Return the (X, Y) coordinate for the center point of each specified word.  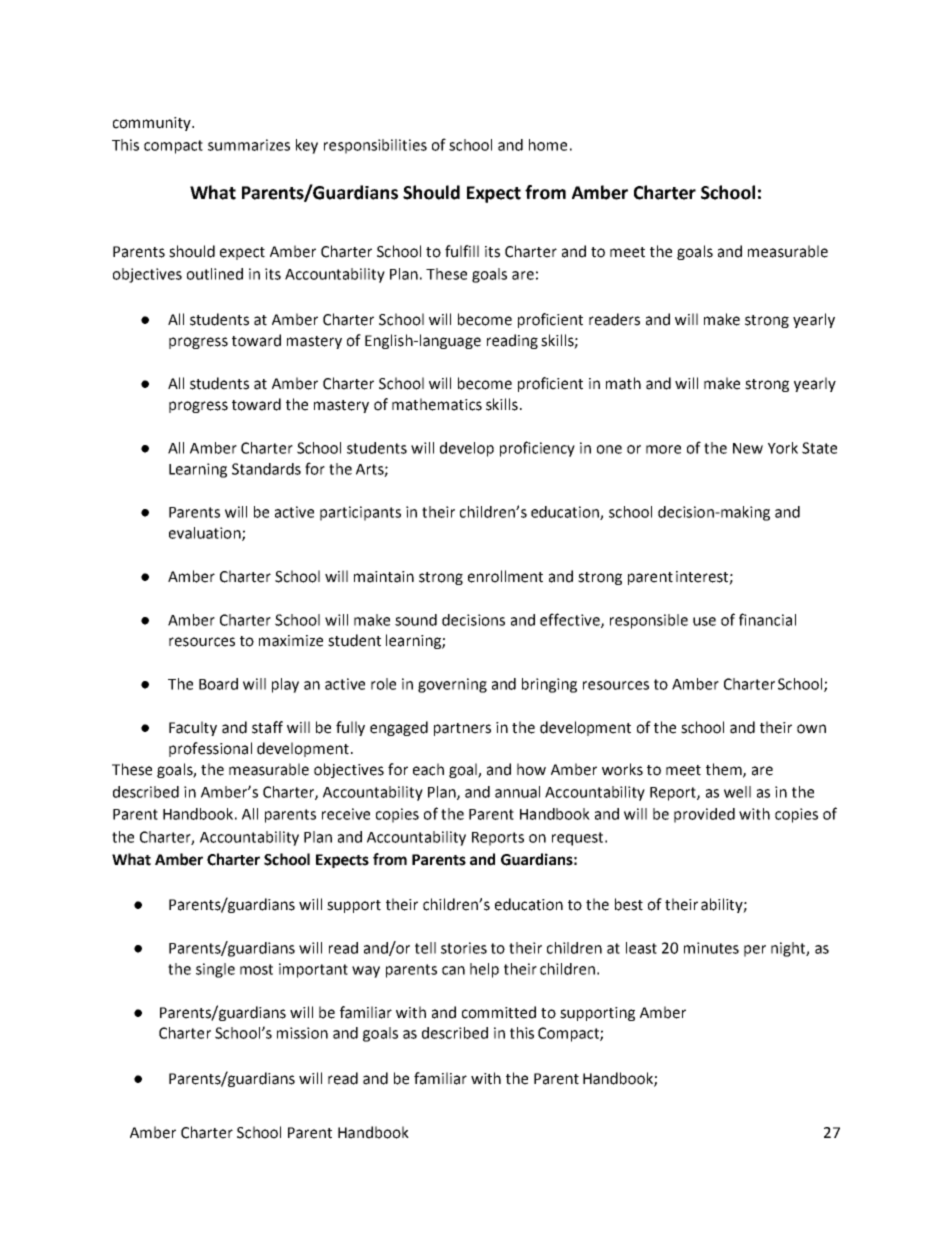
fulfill (462, 251)
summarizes (249, 145)
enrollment (505, 576)
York (783, 448)
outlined (215, 274)
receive (346, 814)
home (548, 145)
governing (452, 685)
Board (218, 684)
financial (767, 619)
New (748, 448)
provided (704, 815)
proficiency (537, 449)
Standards (266, 469)
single (215, 970)
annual (517, 792)
